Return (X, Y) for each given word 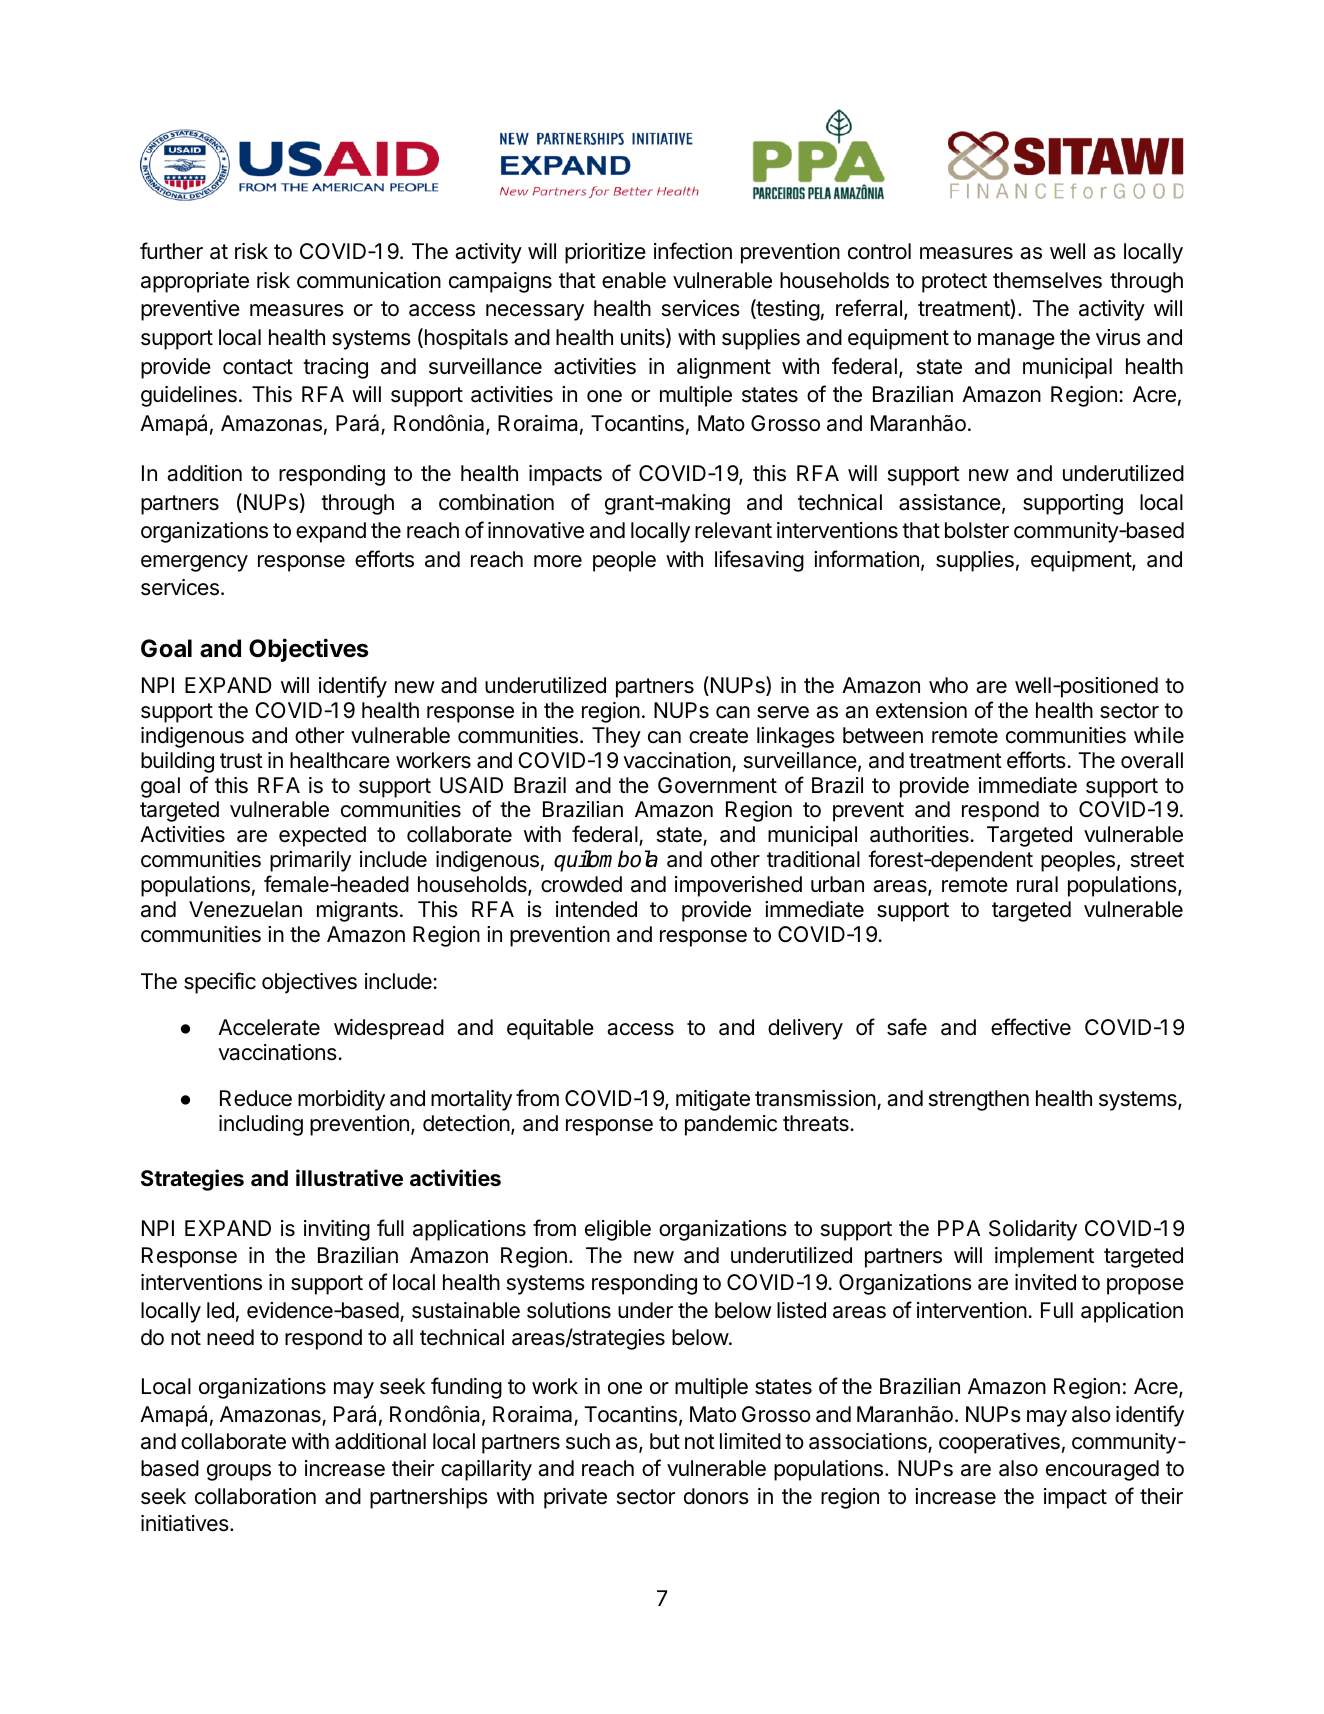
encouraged (1102, 1470)
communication (369, 280)
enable (634, 280)
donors (716, 1496)
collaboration (255, 1496)
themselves (1047, 280)
